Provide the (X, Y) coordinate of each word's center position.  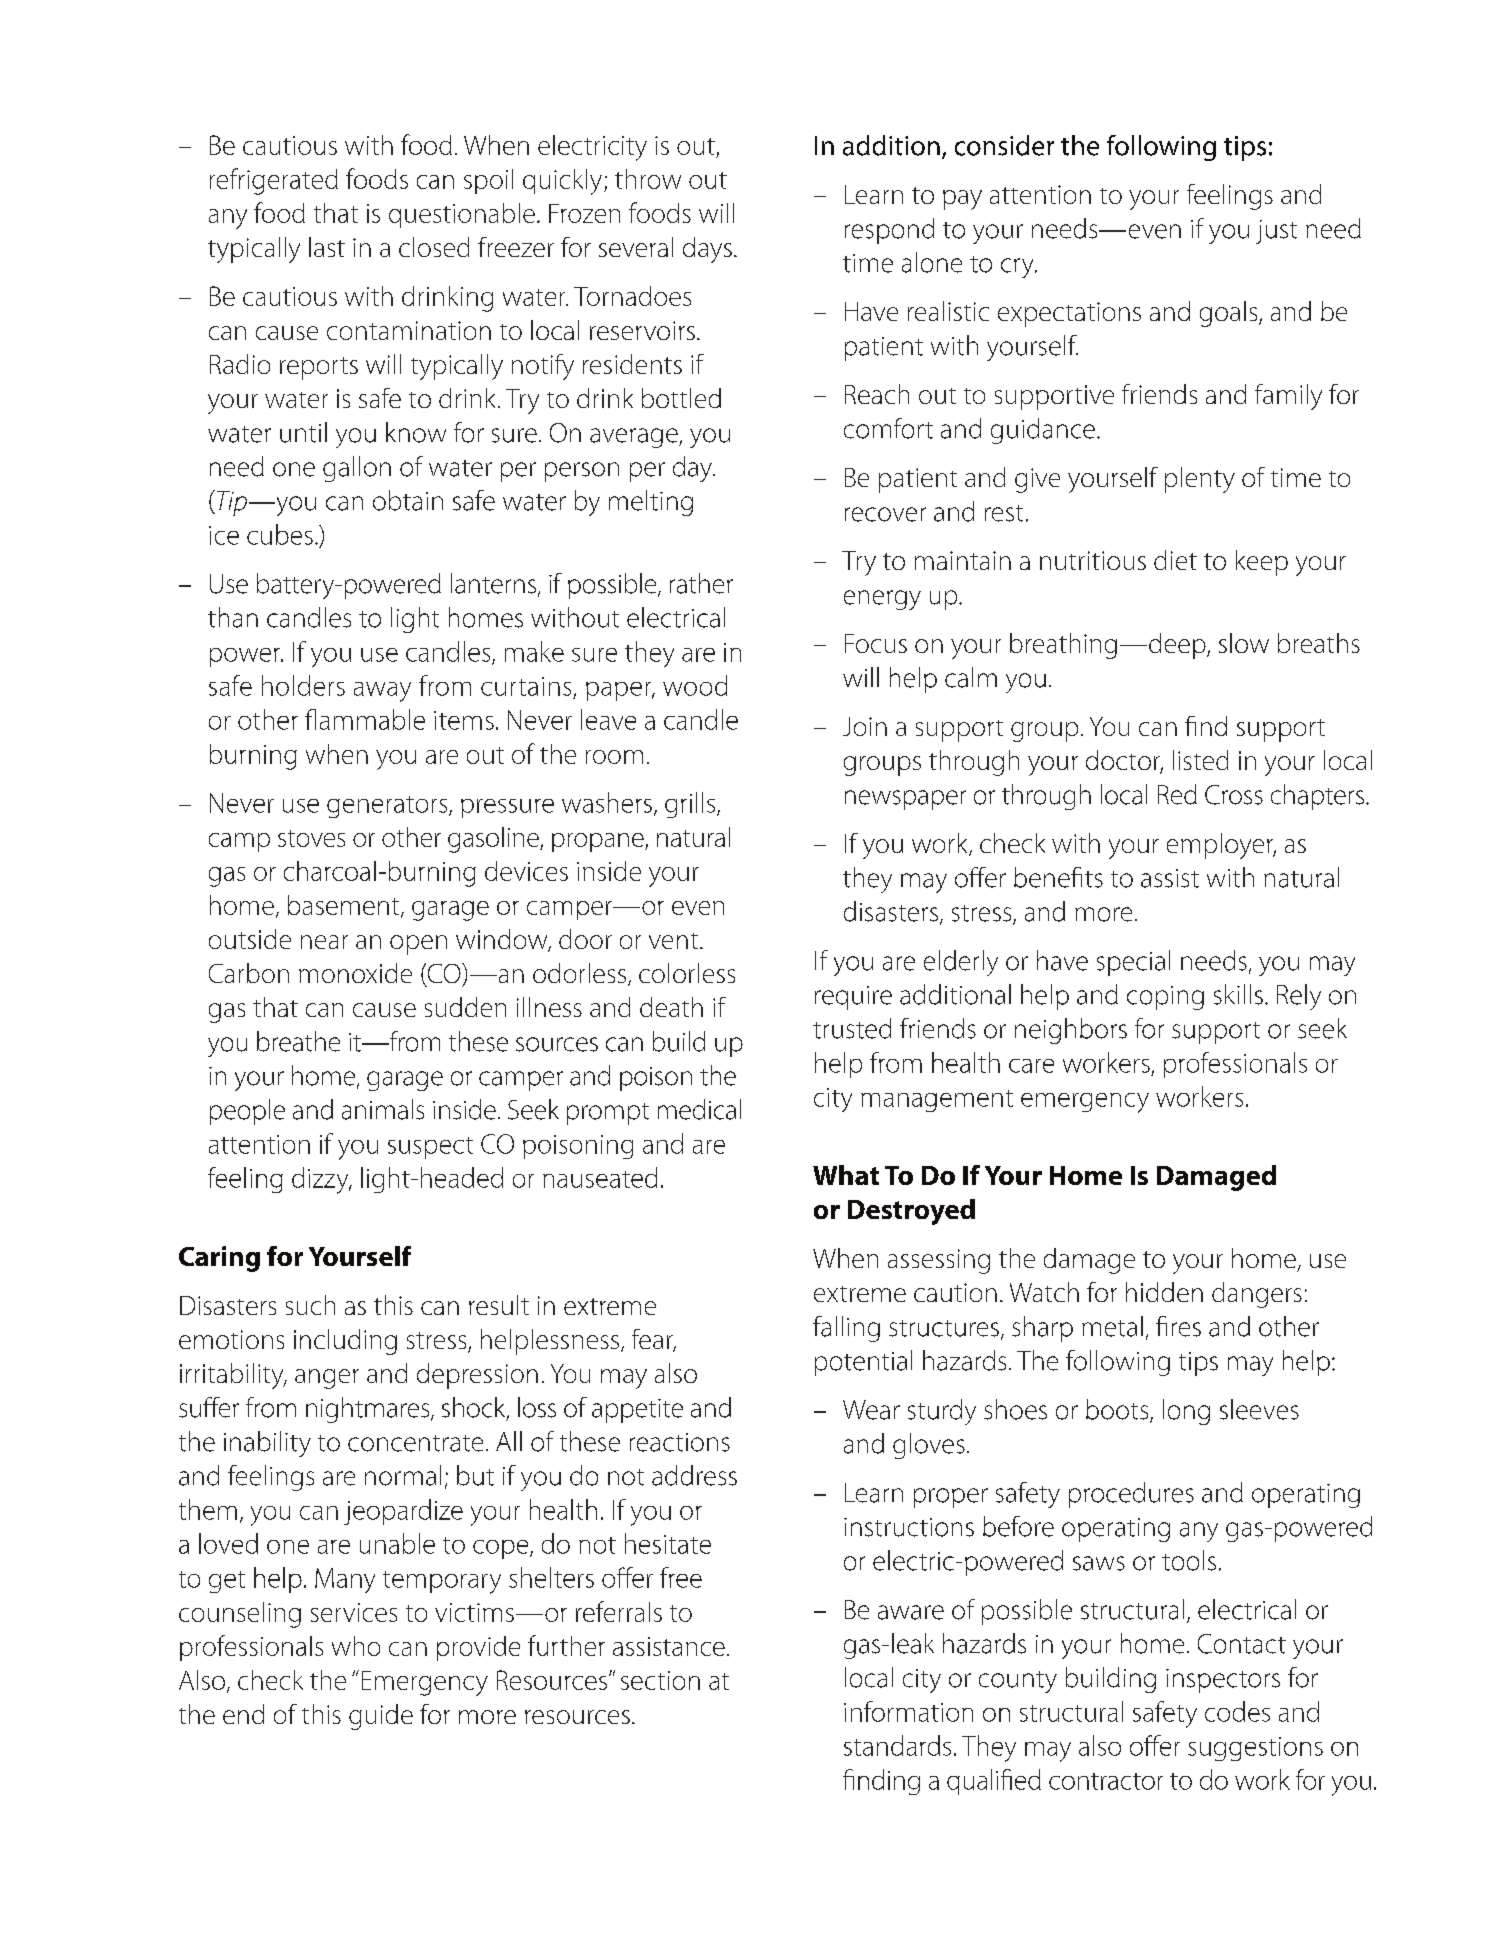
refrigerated (274, 181)
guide (381, 1717)
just (1276, 232)
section (660, 1680)
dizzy (321, 1180)
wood (695, 685)
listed (1200, 760)
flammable (365, 719)
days (707, 250)
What (846, 1175)
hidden (1164, 1292)
